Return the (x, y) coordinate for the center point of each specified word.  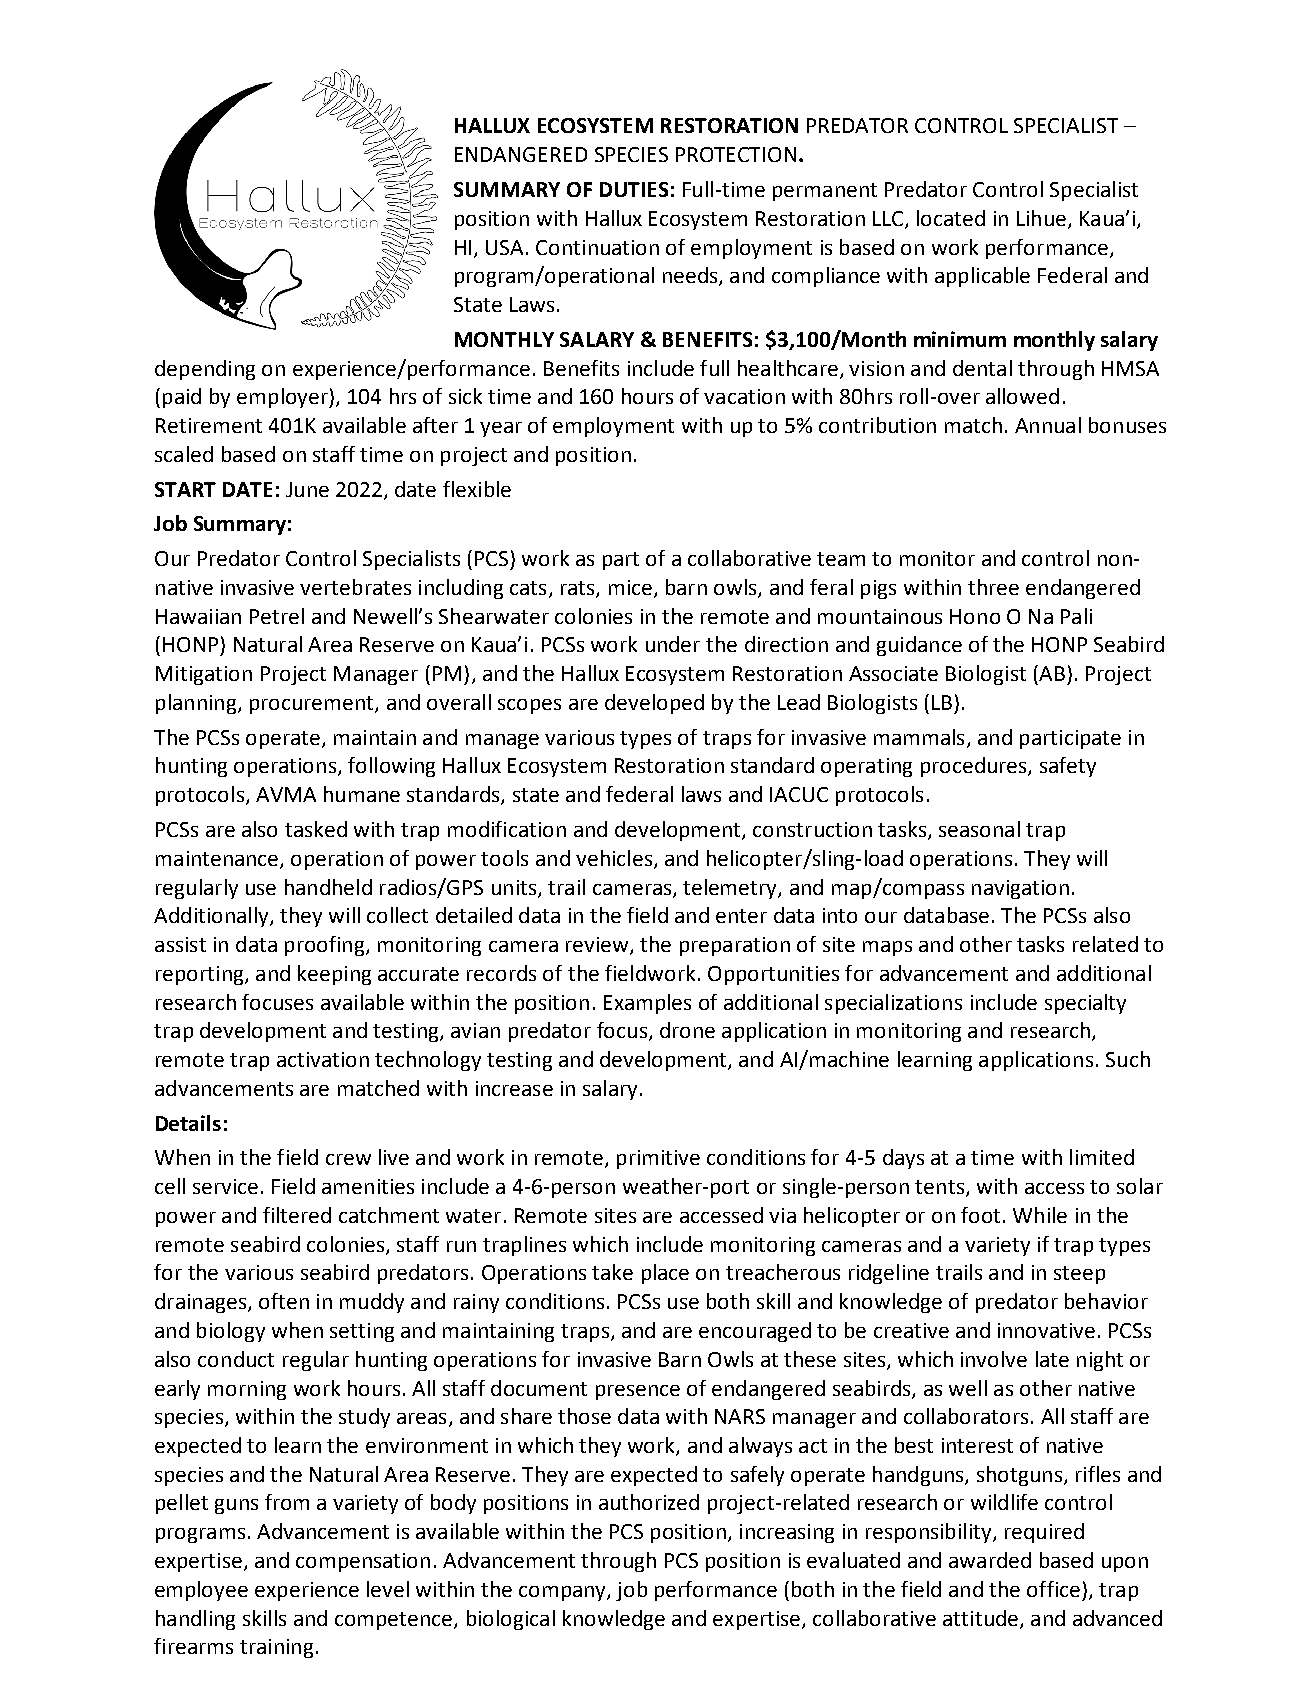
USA (504, 247)
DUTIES (634, 189)
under (673, 644)
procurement (313, 705)
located (951, 218)
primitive (658, 1159)
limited (1102, 1157)
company (563, 1593)
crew (348, 1159)
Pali (1076, 616)
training (276, 1648)
